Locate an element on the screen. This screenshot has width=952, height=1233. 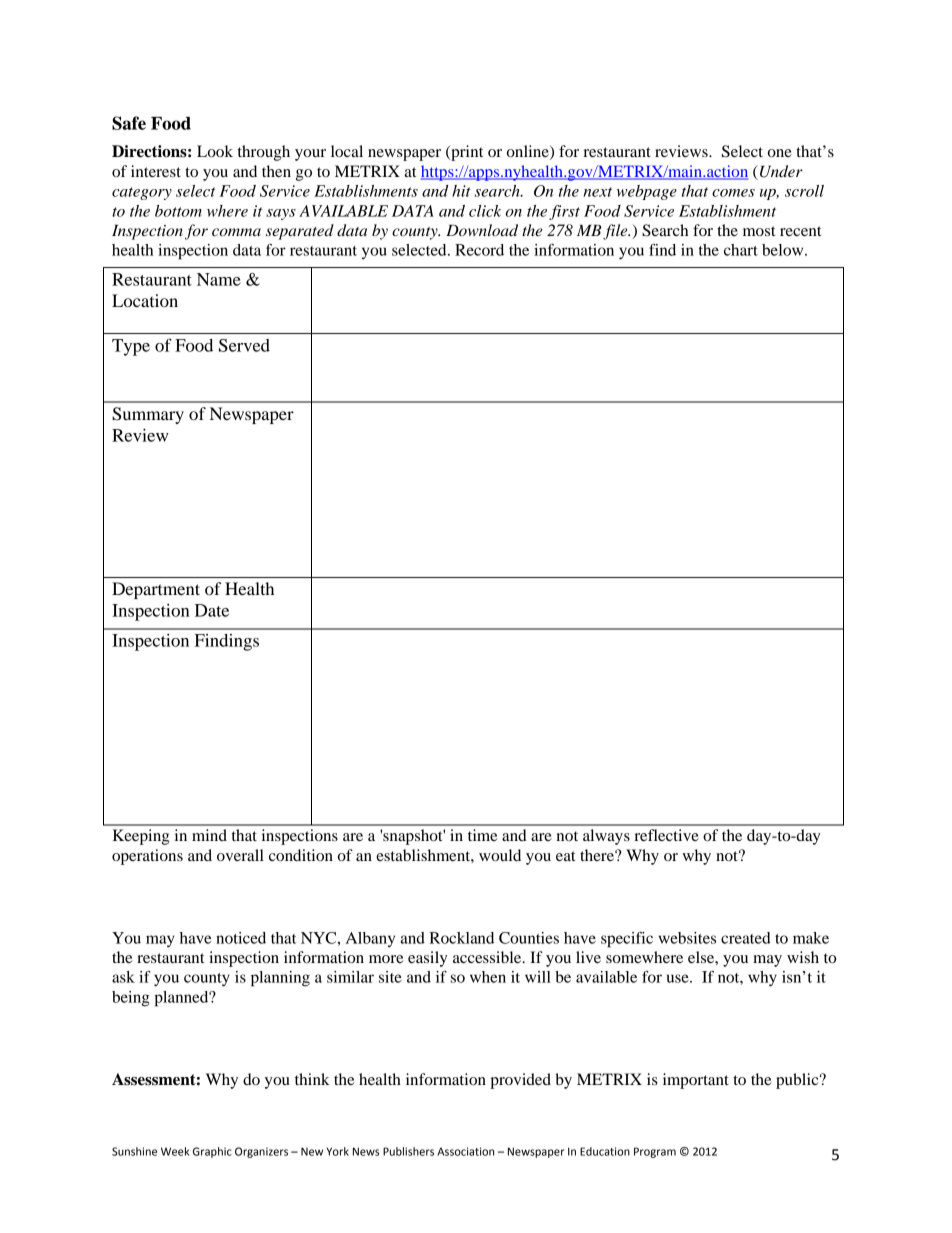
Graphic is located at coordinates (212, 1152).
